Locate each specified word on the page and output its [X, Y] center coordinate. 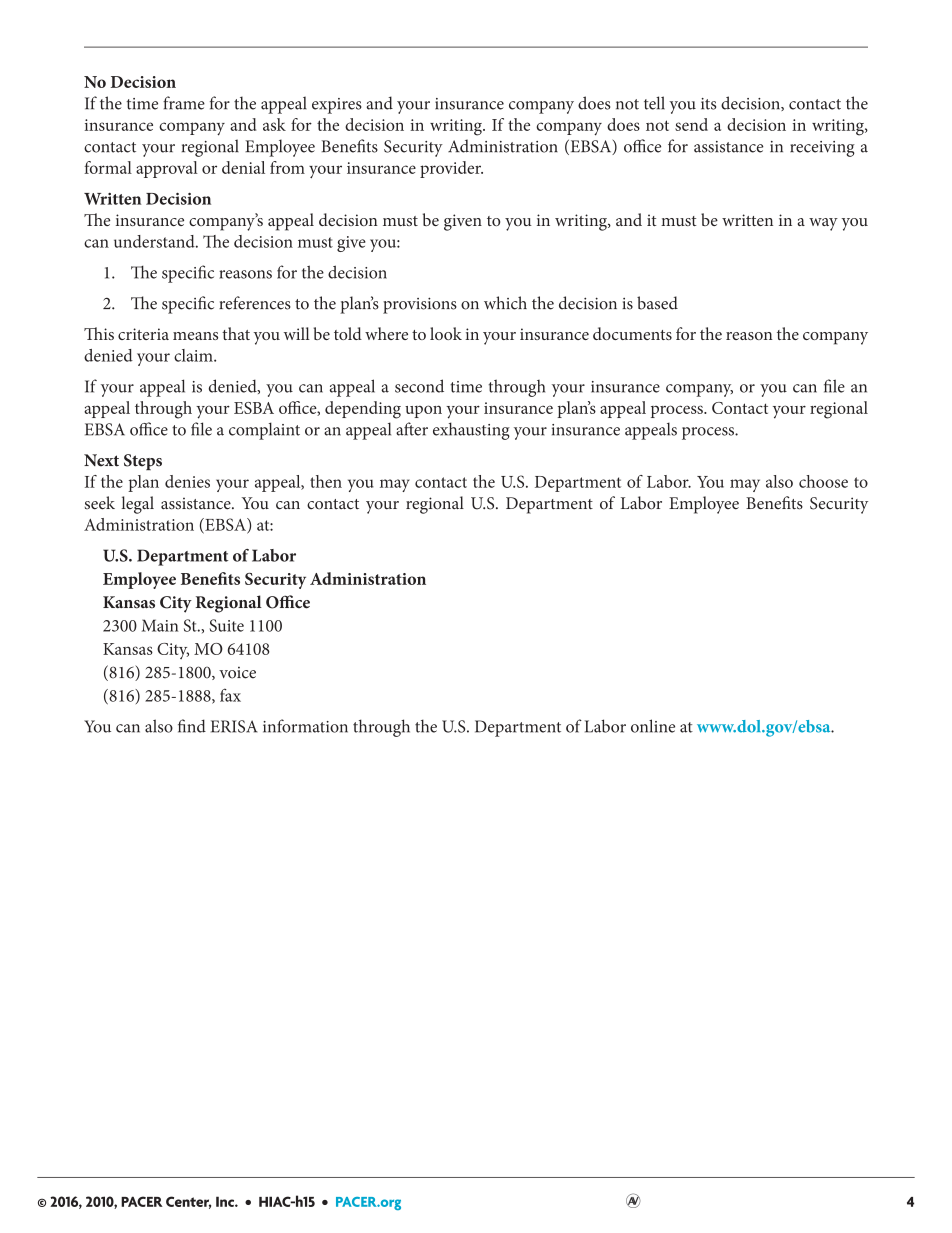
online [653, 726]
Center [188, 1202]
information [305, 726]
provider [451, 169]
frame [184, 103]
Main [160, 625]
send [691, 124]
